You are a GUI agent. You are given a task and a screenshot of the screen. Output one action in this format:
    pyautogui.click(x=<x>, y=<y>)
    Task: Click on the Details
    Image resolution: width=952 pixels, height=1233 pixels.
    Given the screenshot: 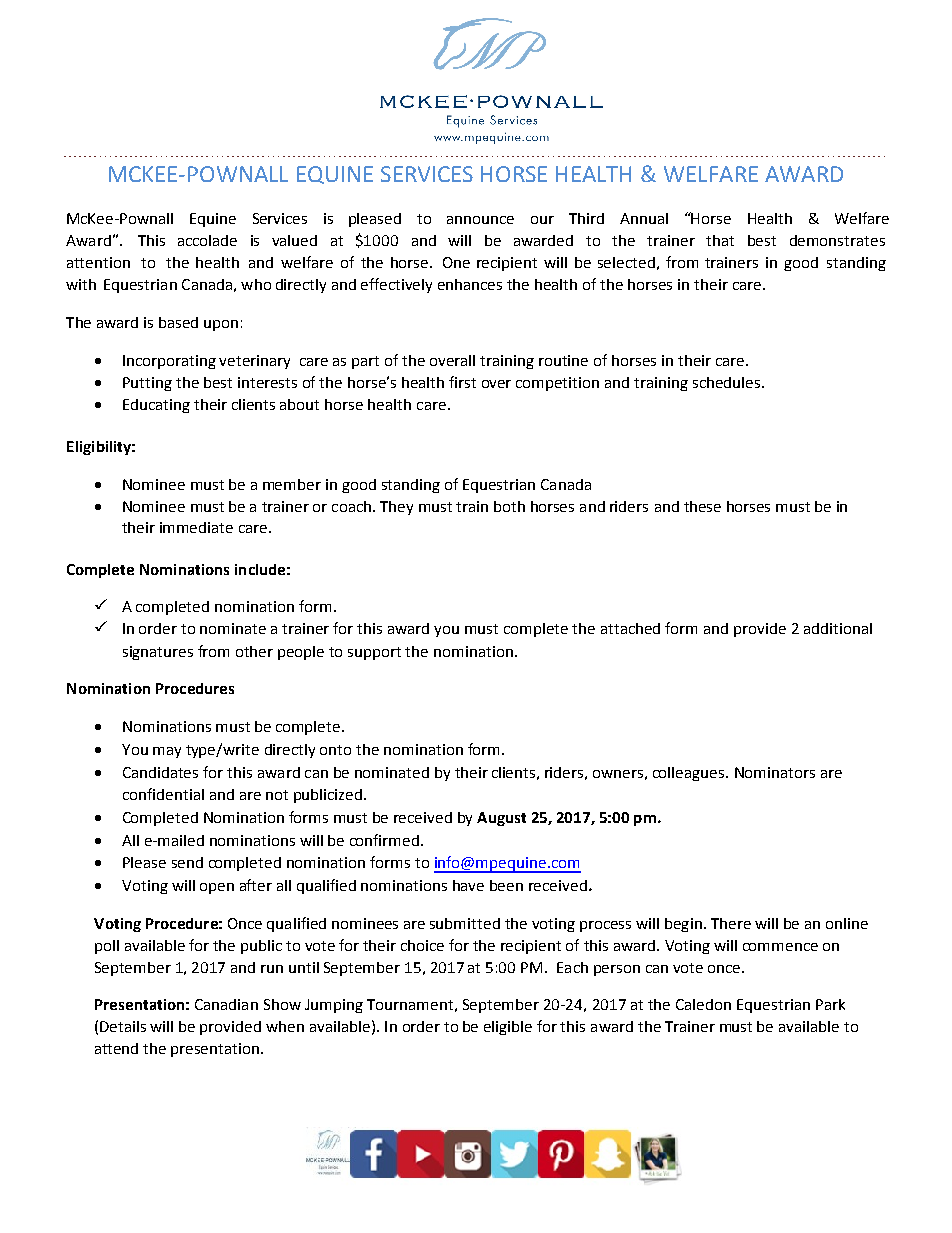 What is the action you would take?
    pyautogui.click(x=123, y=1026)
